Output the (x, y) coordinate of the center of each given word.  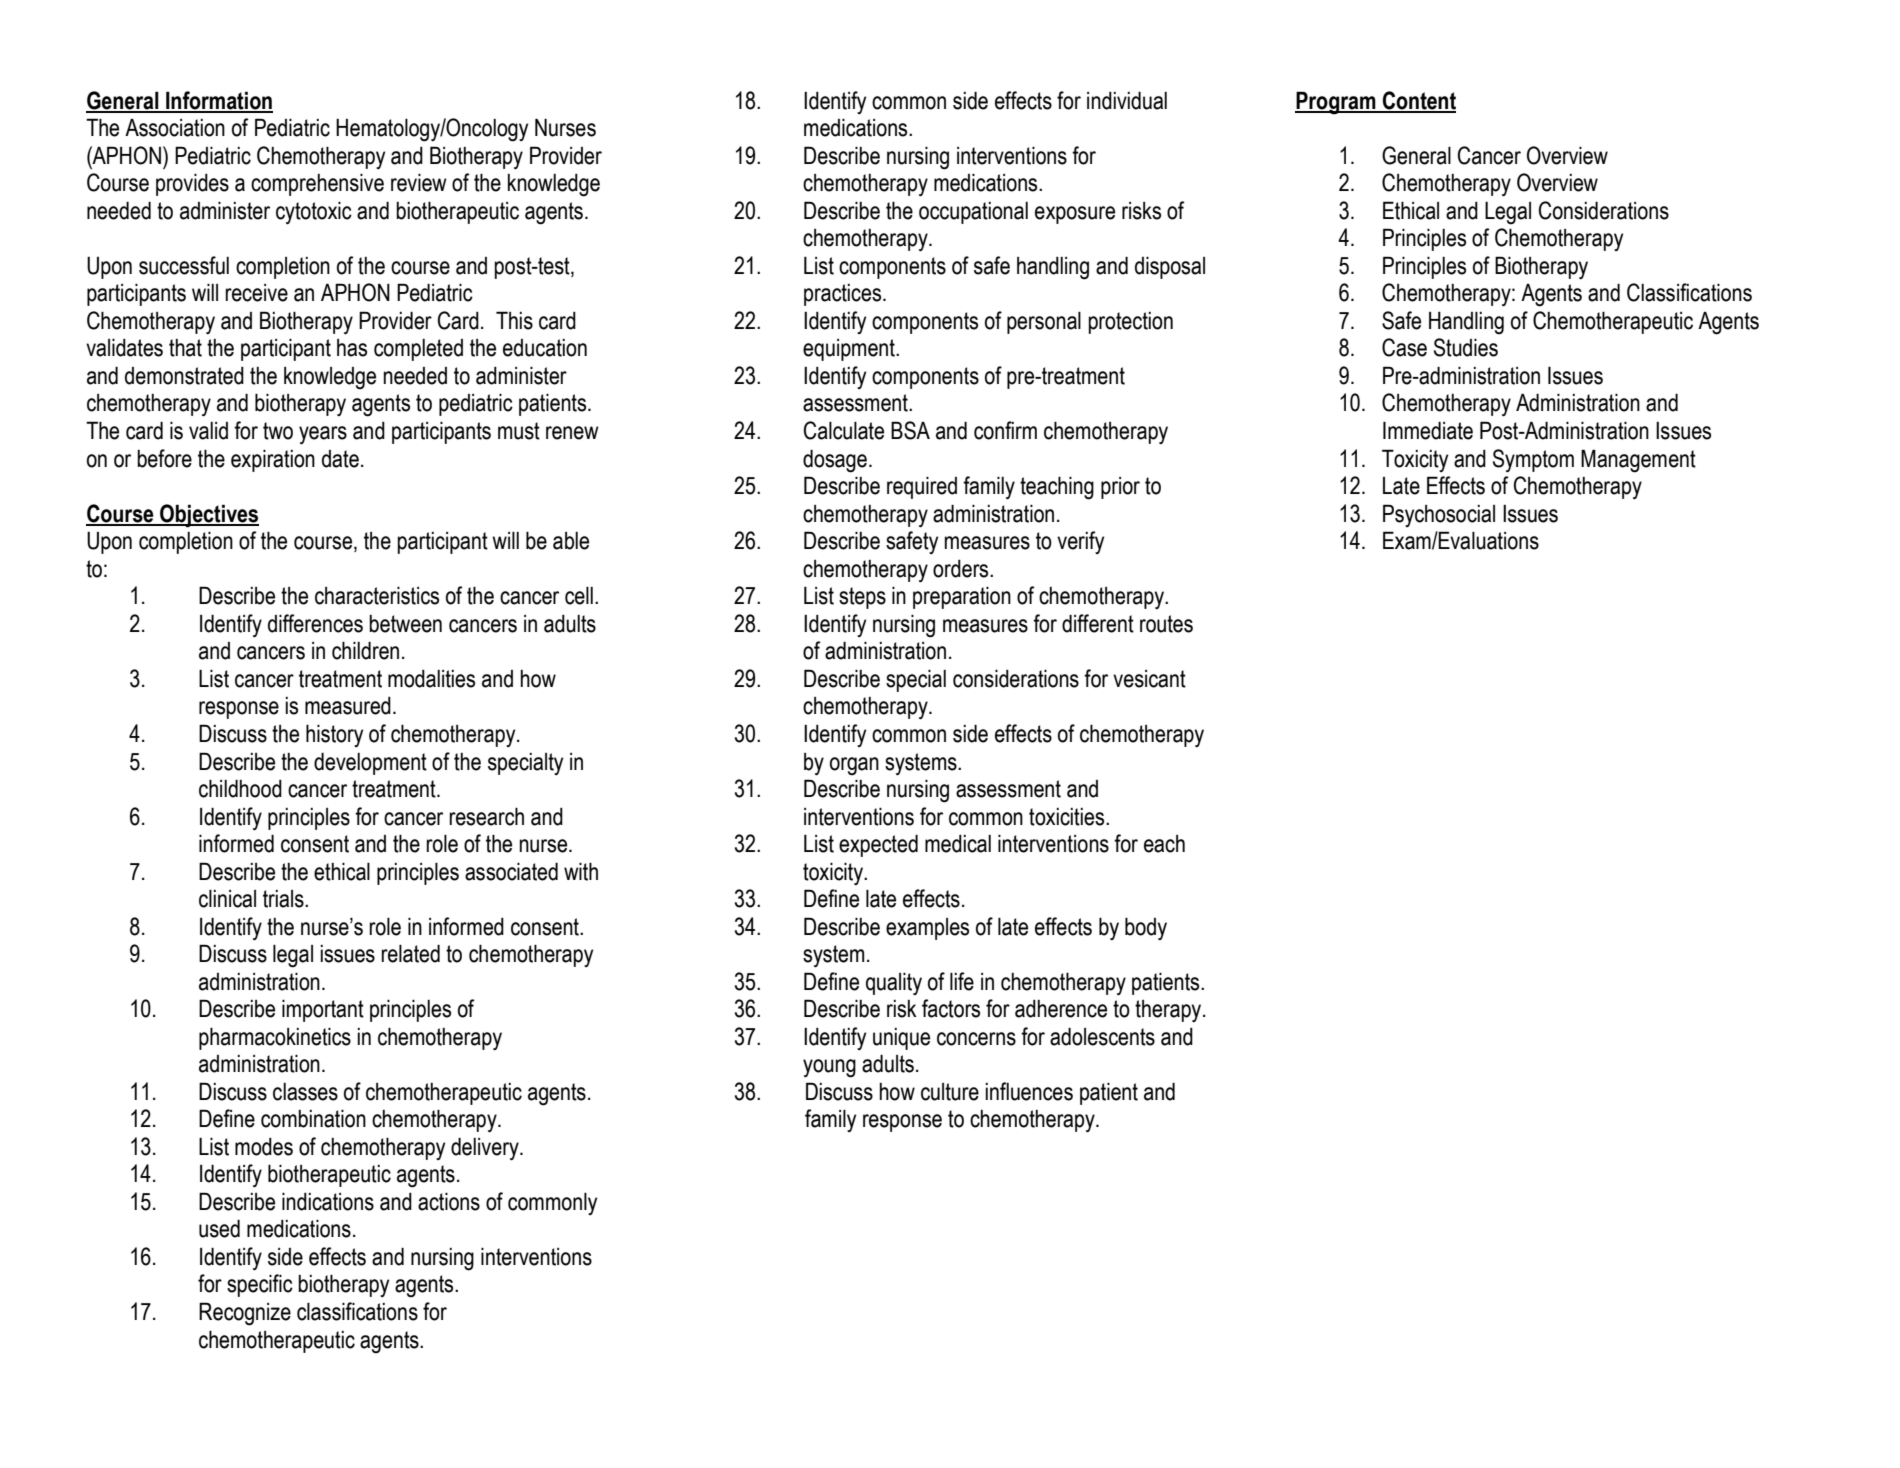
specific (260, 1285)
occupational (973, 213)
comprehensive (317, 184)
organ (854, 766)
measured (348, 706)
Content (1418, 101)
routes (1166, 624)
